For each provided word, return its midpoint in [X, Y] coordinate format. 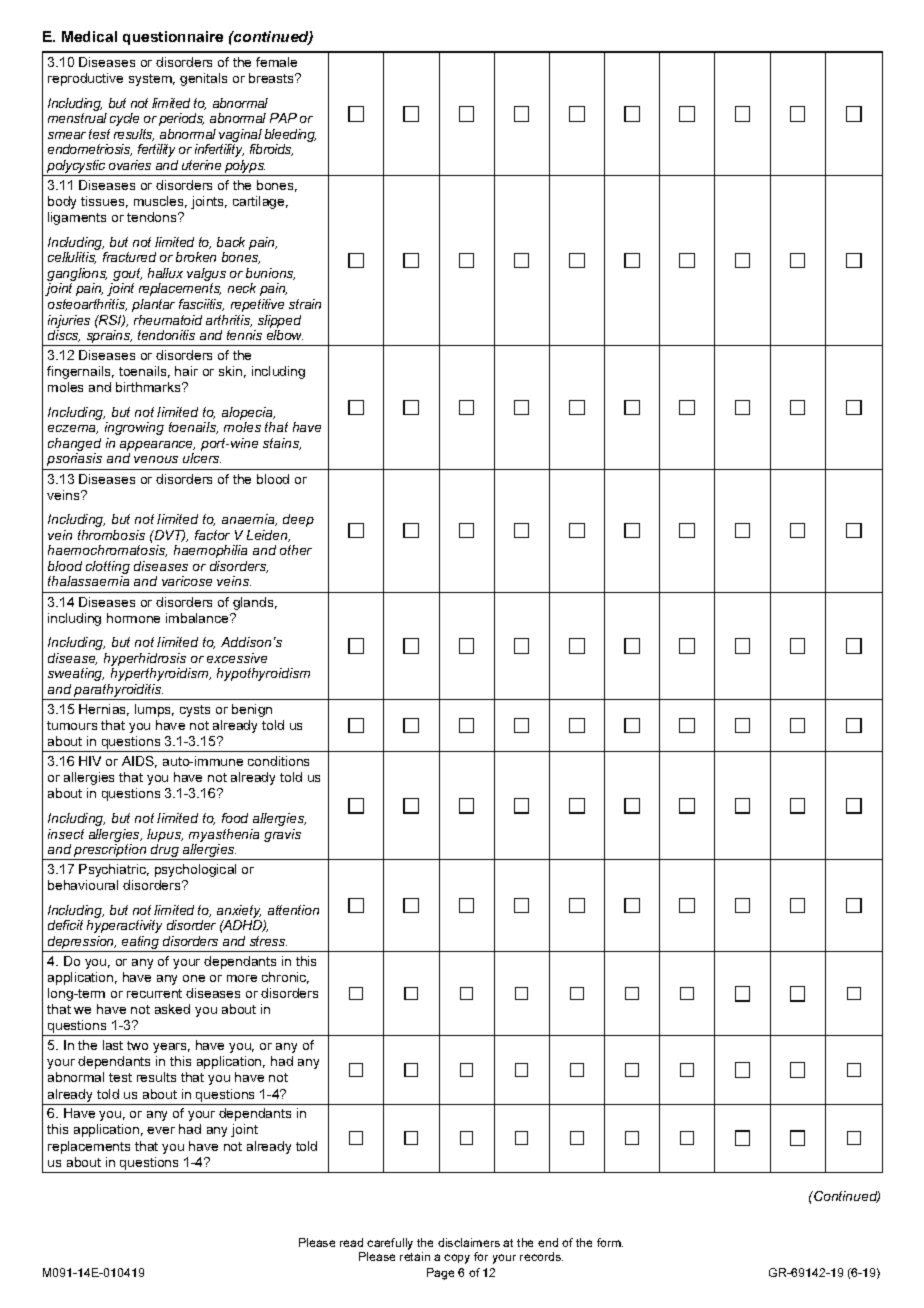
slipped [279, 321]
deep [298, 520]
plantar [153, 305]
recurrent [154, 993]
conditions [278, 761]
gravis [282, 835]
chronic [285, 978]
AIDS [139, 762]
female [276, 62]
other [296, 550]
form [610, 1242]
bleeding [290, 137]
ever [161, 1130]
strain [305, 304]
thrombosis [111, 535]
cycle [124, 119]
